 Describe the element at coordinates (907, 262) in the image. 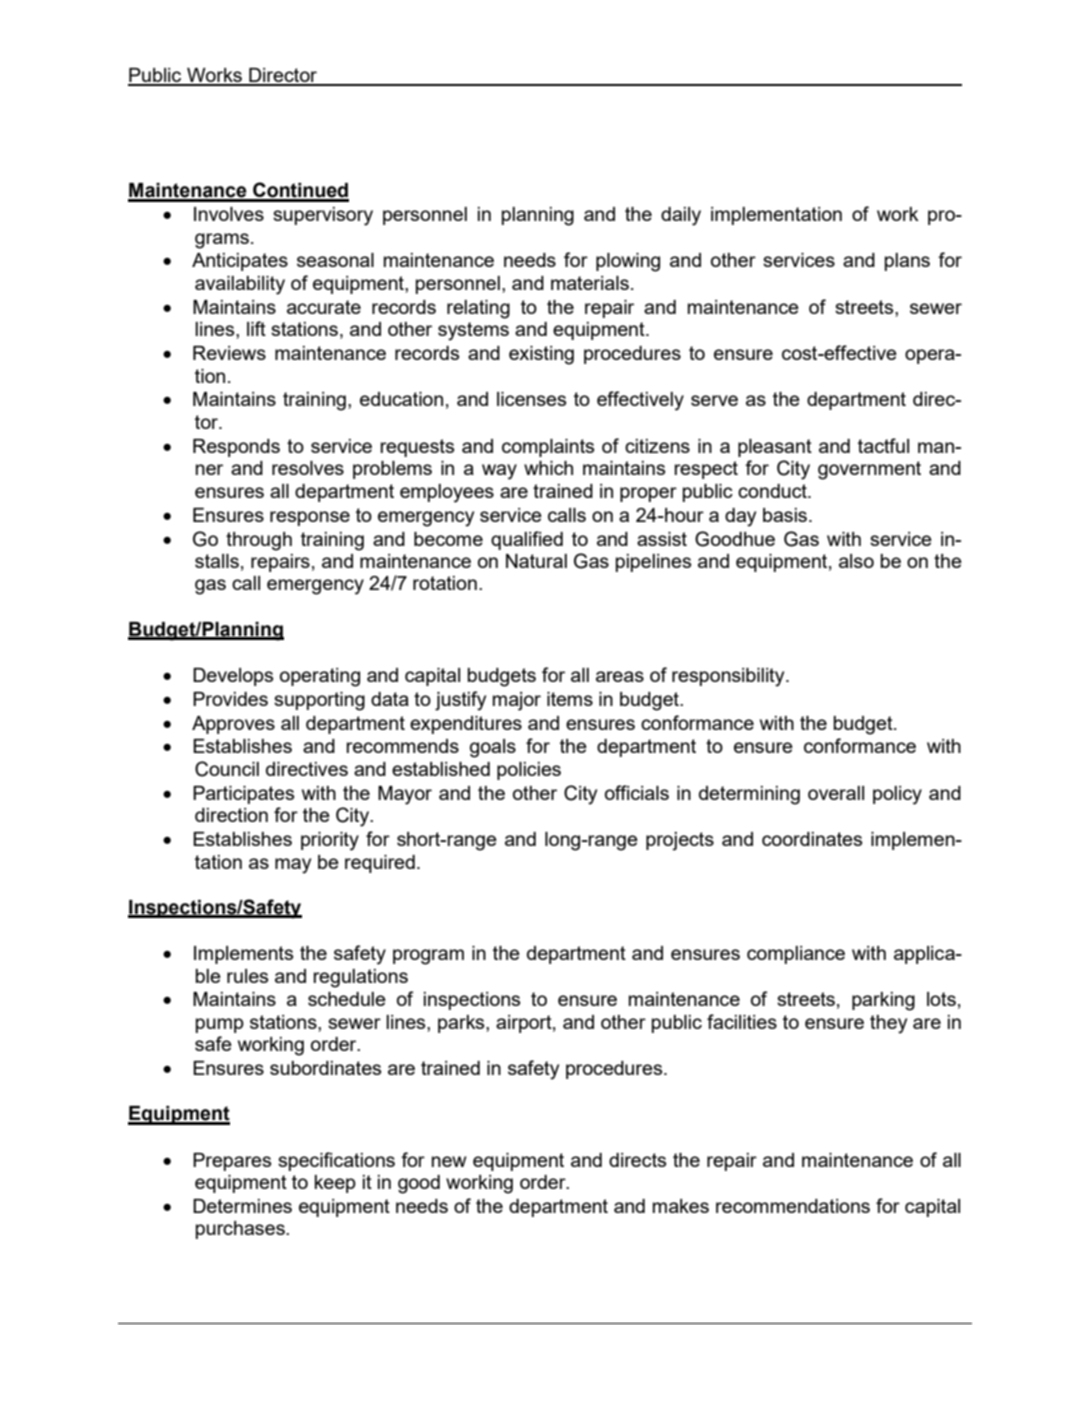

I see `plans` at that location.
